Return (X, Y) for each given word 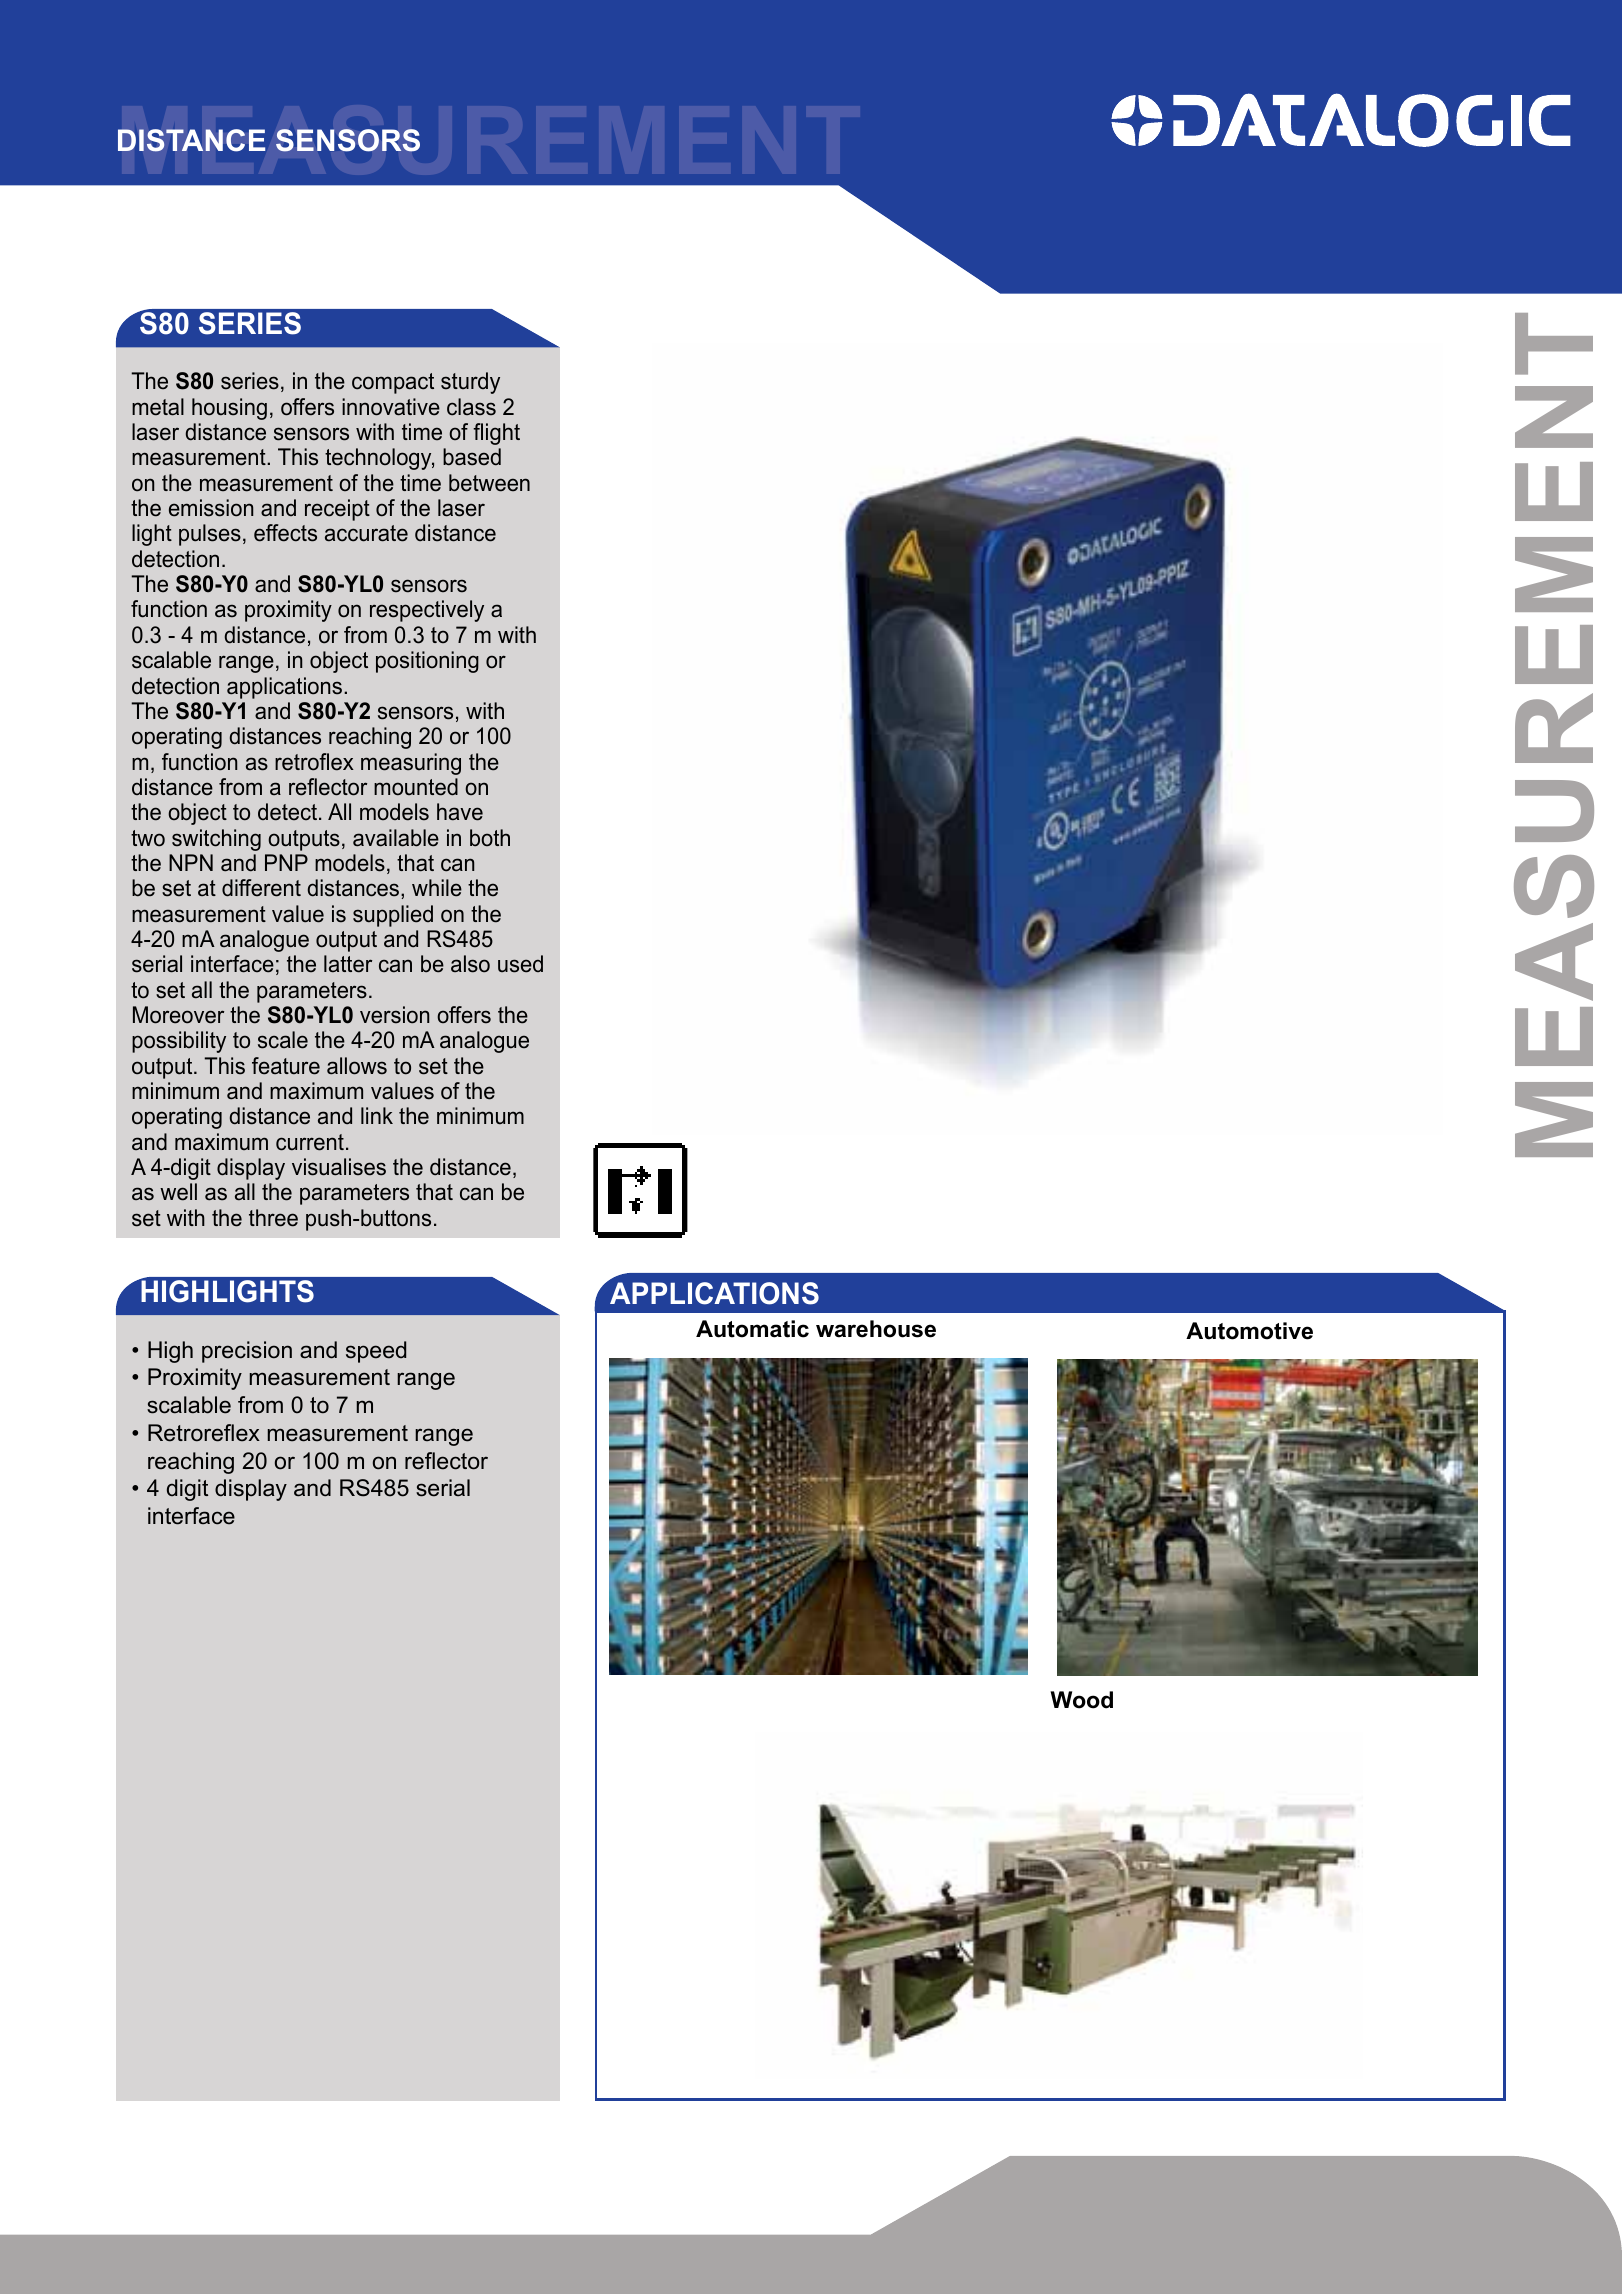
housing (229, 409)
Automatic (752, 1329)
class (471, 407)
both (490, 838)
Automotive (1249, 1331)
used (520, 964)
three (273, 1218)
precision (247, 1352)
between (489, 483)
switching (216, 840)
